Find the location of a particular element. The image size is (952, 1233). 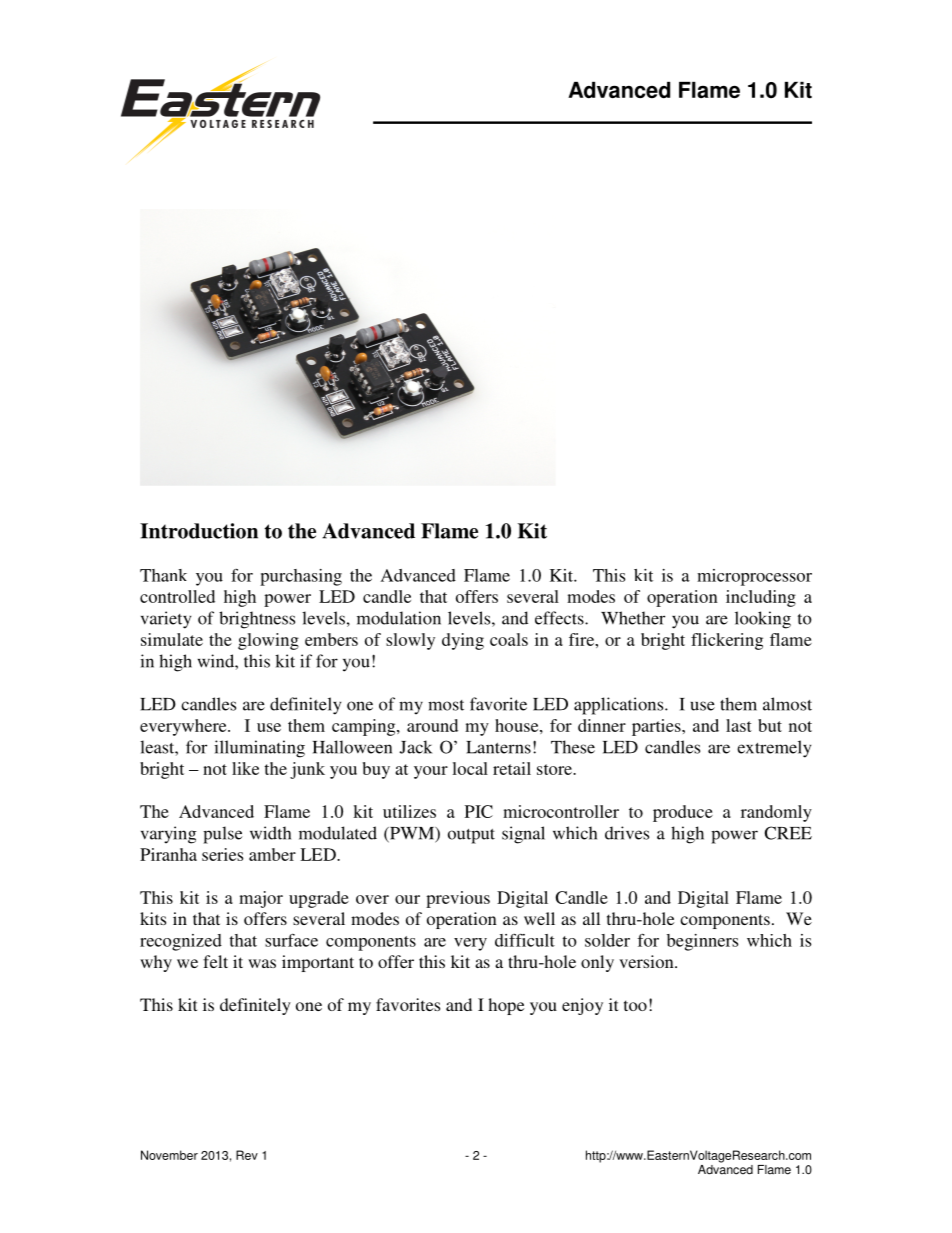

output is located at coordinates (471, 836).
